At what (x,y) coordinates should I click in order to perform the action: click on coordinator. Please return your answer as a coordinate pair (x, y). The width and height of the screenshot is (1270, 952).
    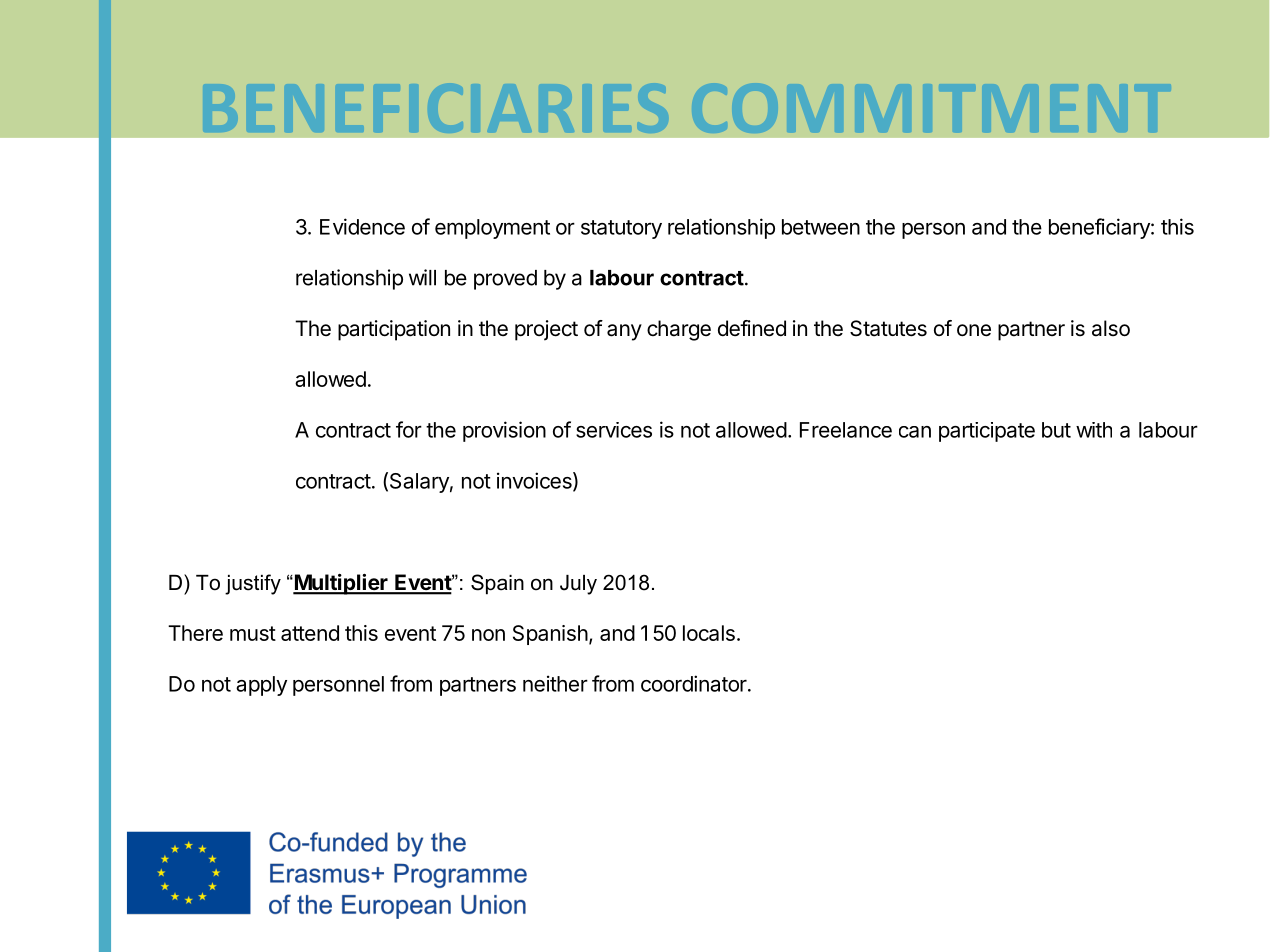
    Looking at the image, I should click on (695, 683).
